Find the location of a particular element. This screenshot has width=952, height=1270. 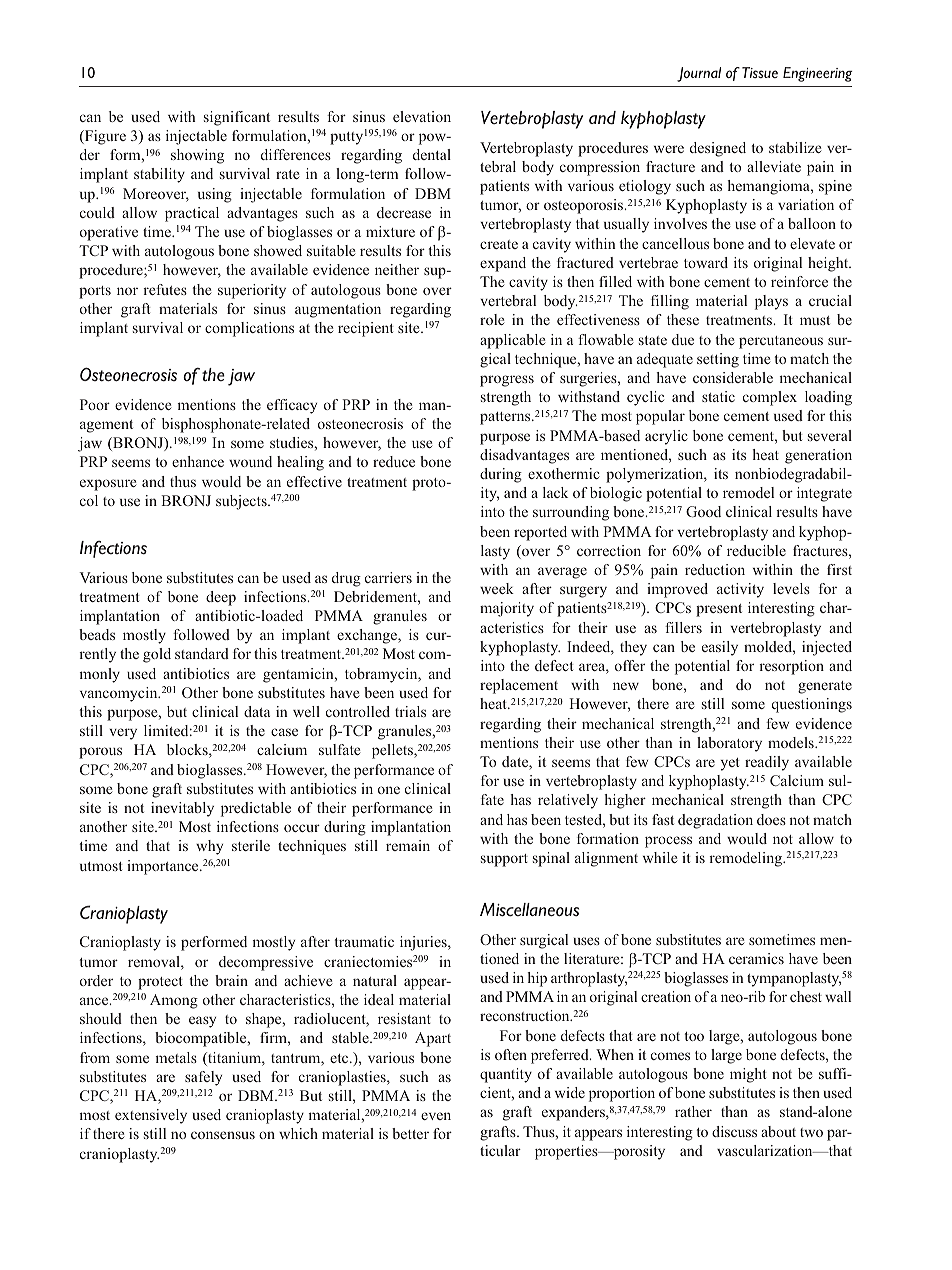

even is located at coordinates (436, 1116).
